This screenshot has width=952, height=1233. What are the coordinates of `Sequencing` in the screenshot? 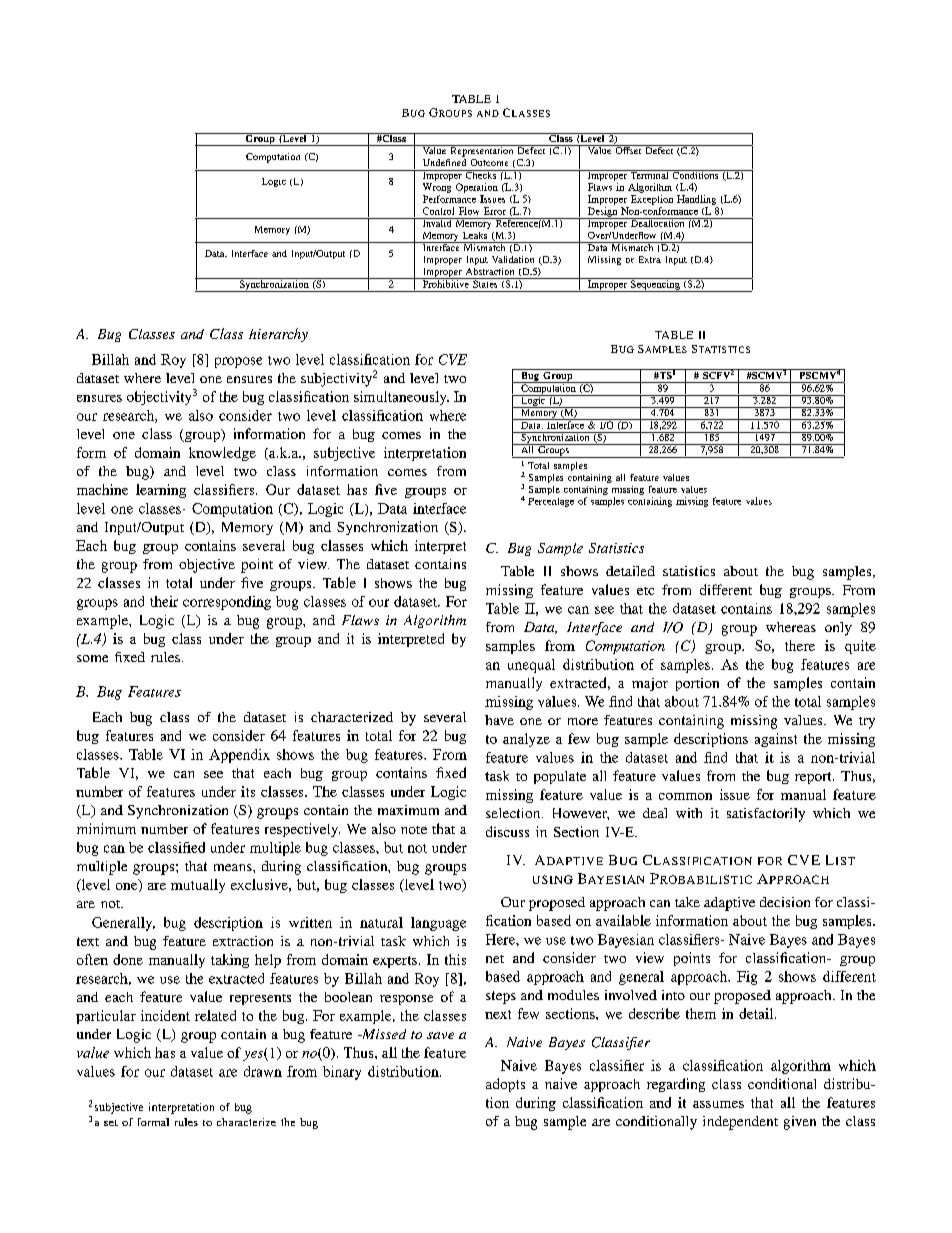 It's located at (655, 285).
